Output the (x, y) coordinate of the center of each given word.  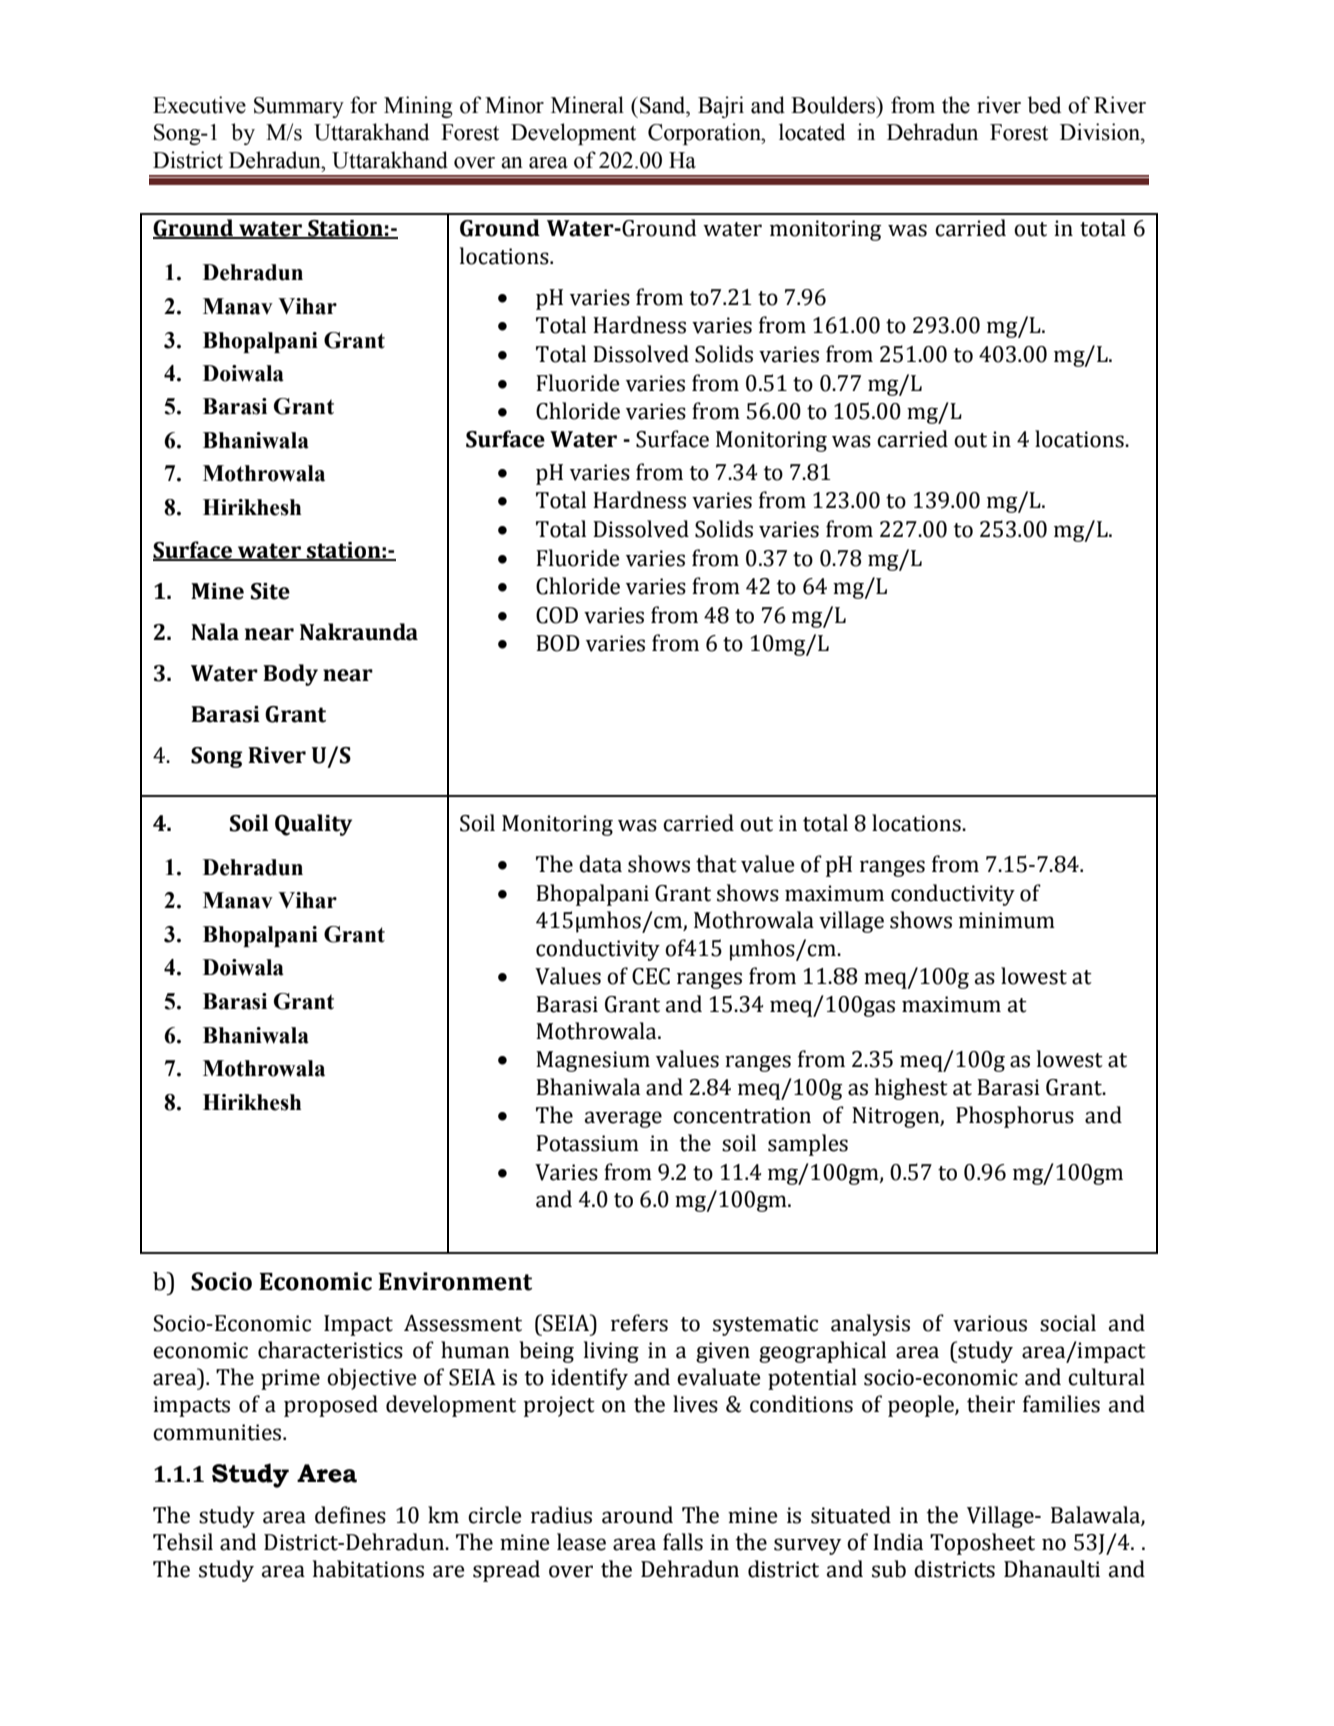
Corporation (705, 134)
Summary (299, 107)
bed (1044, 105)
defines (350, 1515)
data (600, 864)
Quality (313, 825)
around (637, 1515)
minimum (1007, 920)
